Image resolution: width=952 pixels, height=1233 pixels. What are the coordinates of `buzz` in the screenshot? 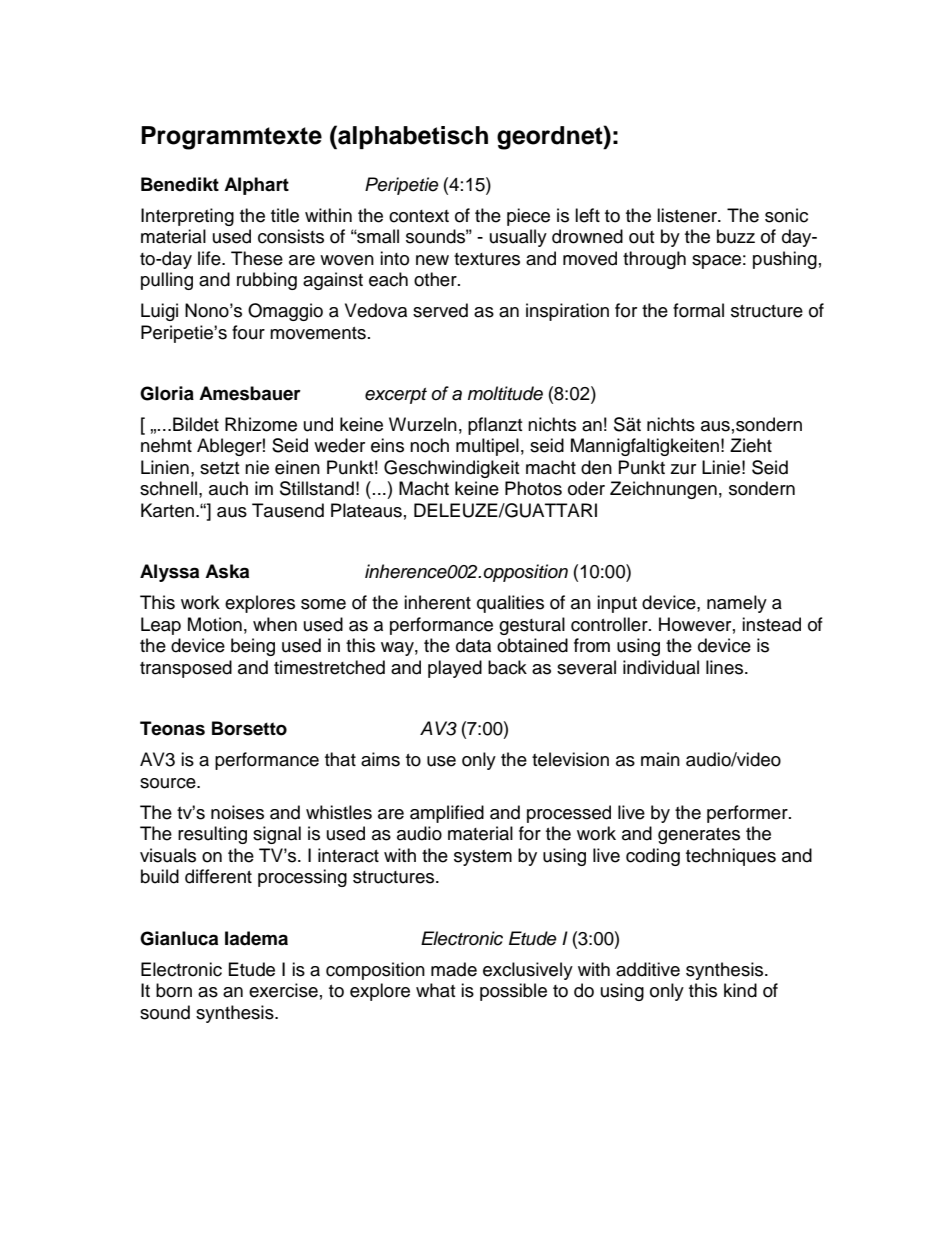 It's located at (736, 236).
